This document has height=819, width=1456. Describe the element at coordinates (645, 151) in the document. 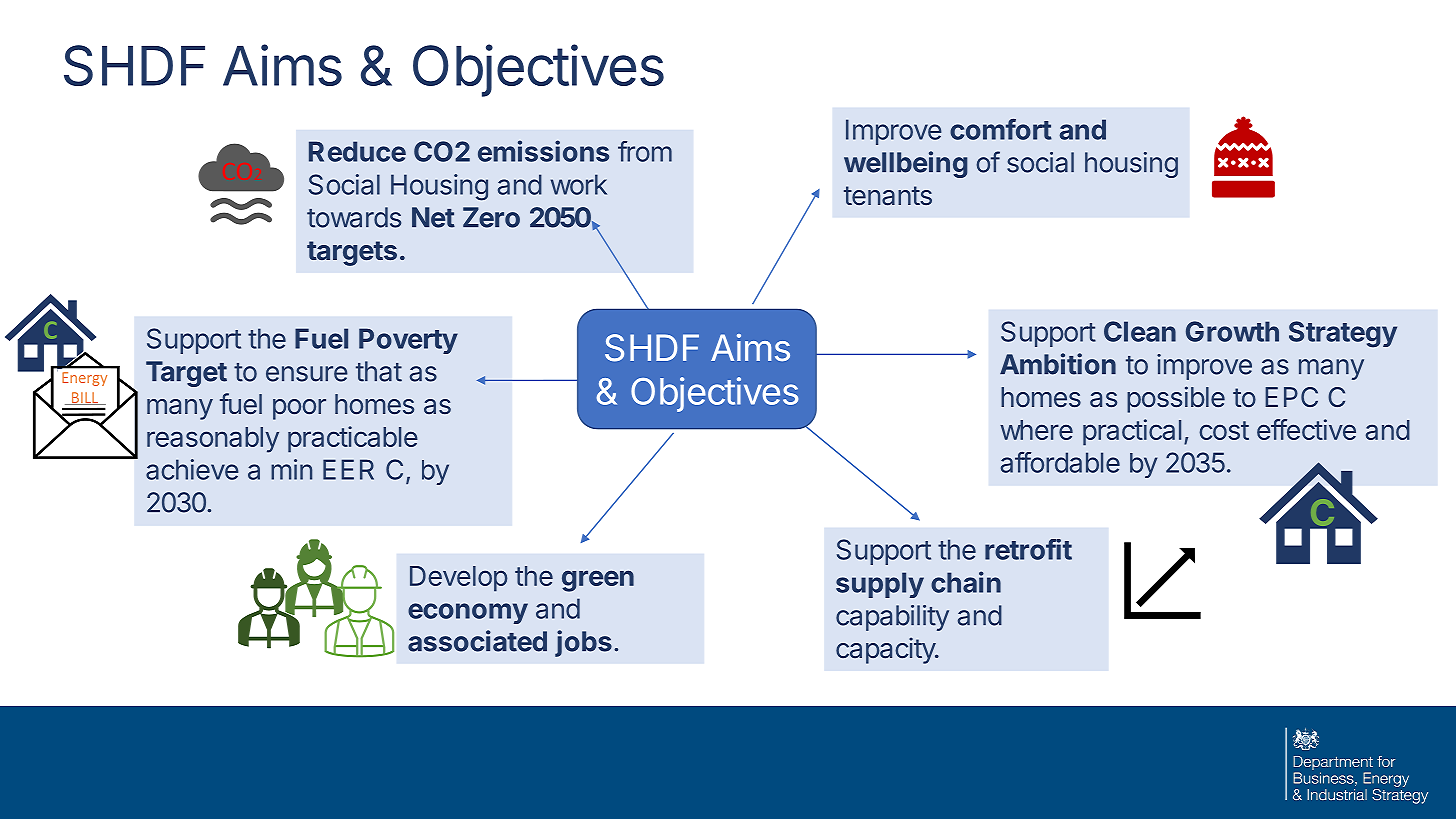

I see `from` at that location.
